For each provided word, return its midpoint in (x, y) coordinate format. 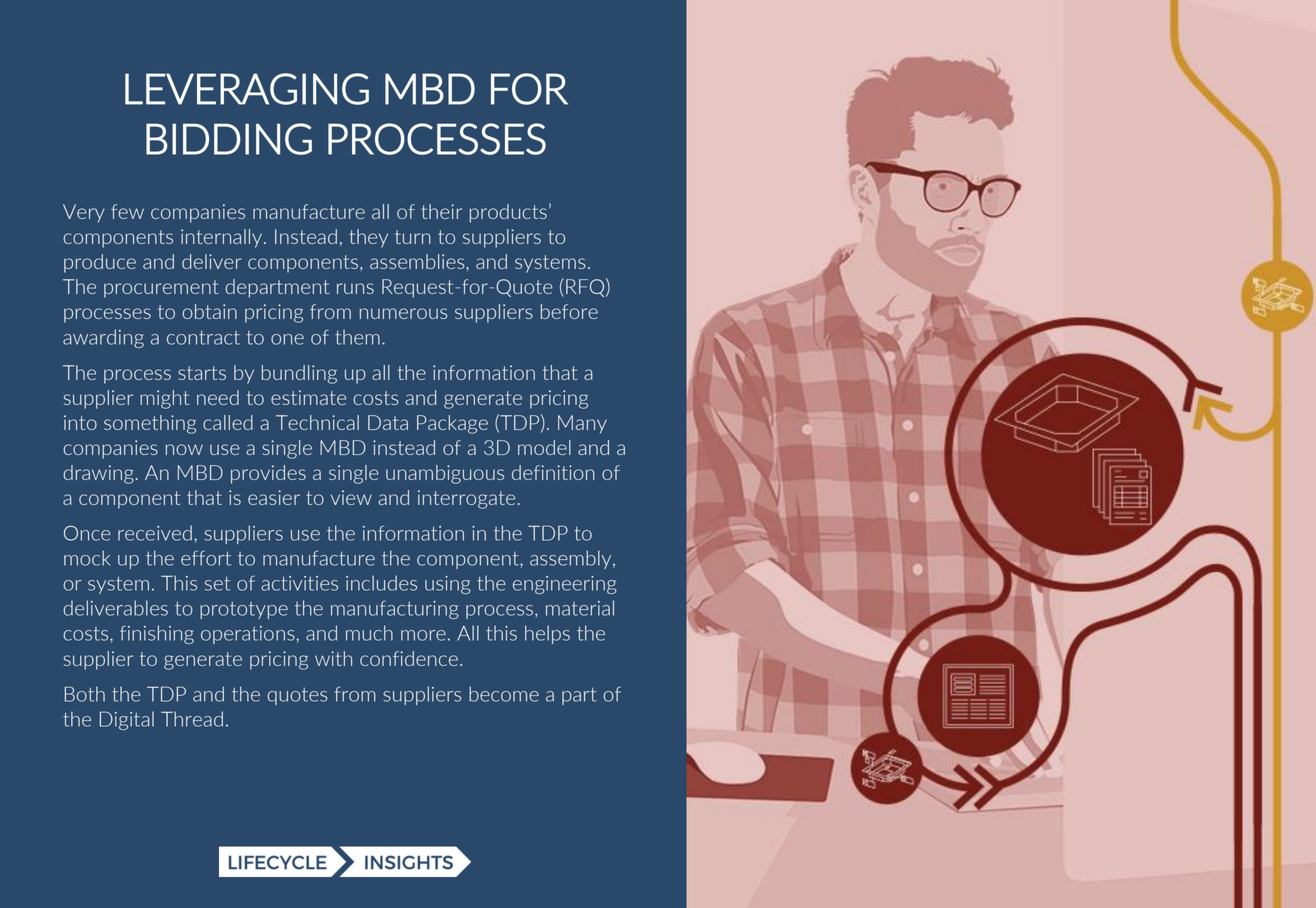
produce (100, 263)
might (164, 399)
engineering (565, 585)
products (508, 213)
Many (582, 424)
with (333, 658)
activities (299, 583)
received (155, 533)
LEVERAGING (247, 89)
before (569, 311)
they (368, 238)
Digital (127, 720)
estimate (308, 397)
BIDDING (229, 139)
